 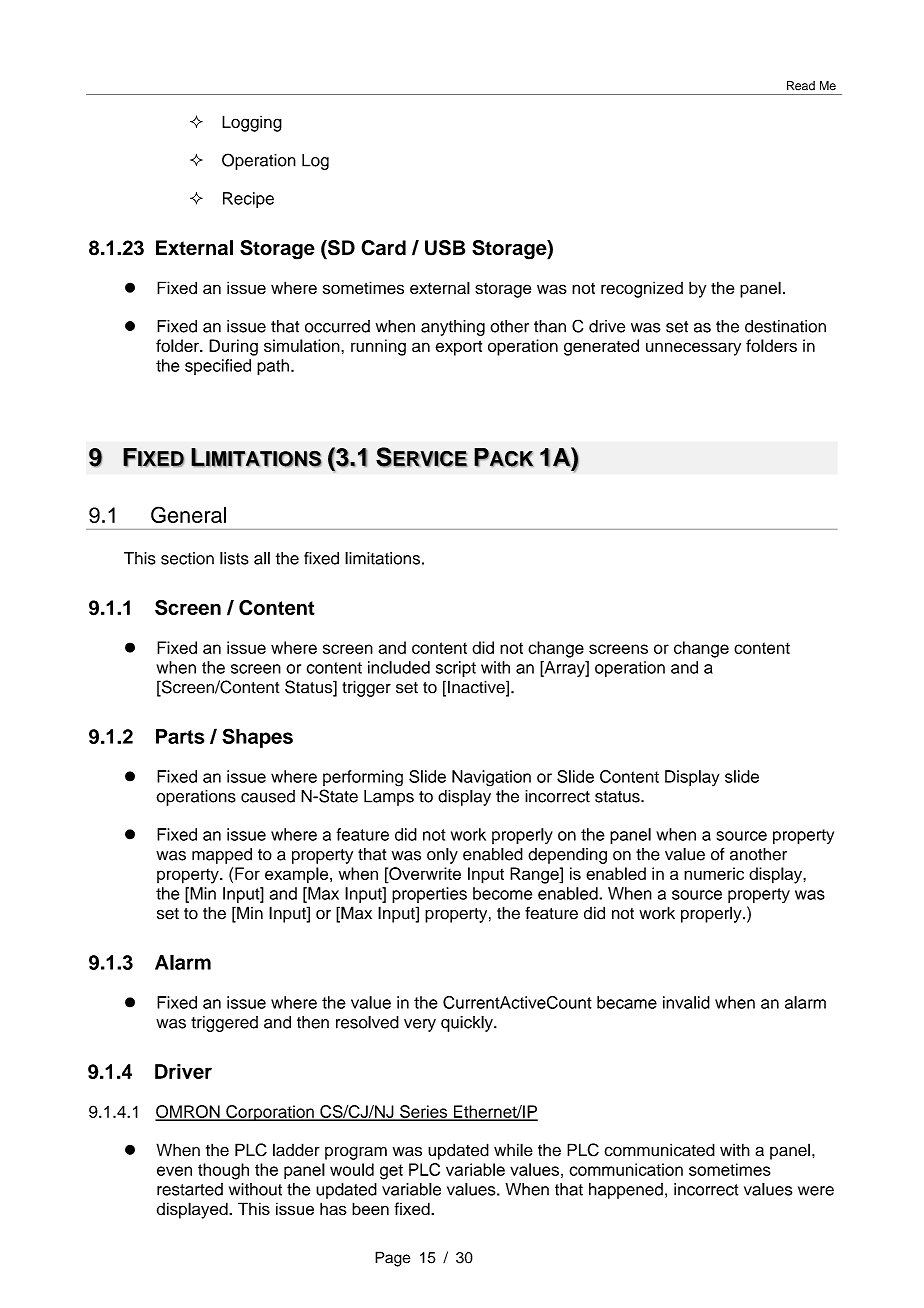 What do you see at coordinates (257, 738) in the image?
I see `Shapes` at bounding box center [257, 738].
